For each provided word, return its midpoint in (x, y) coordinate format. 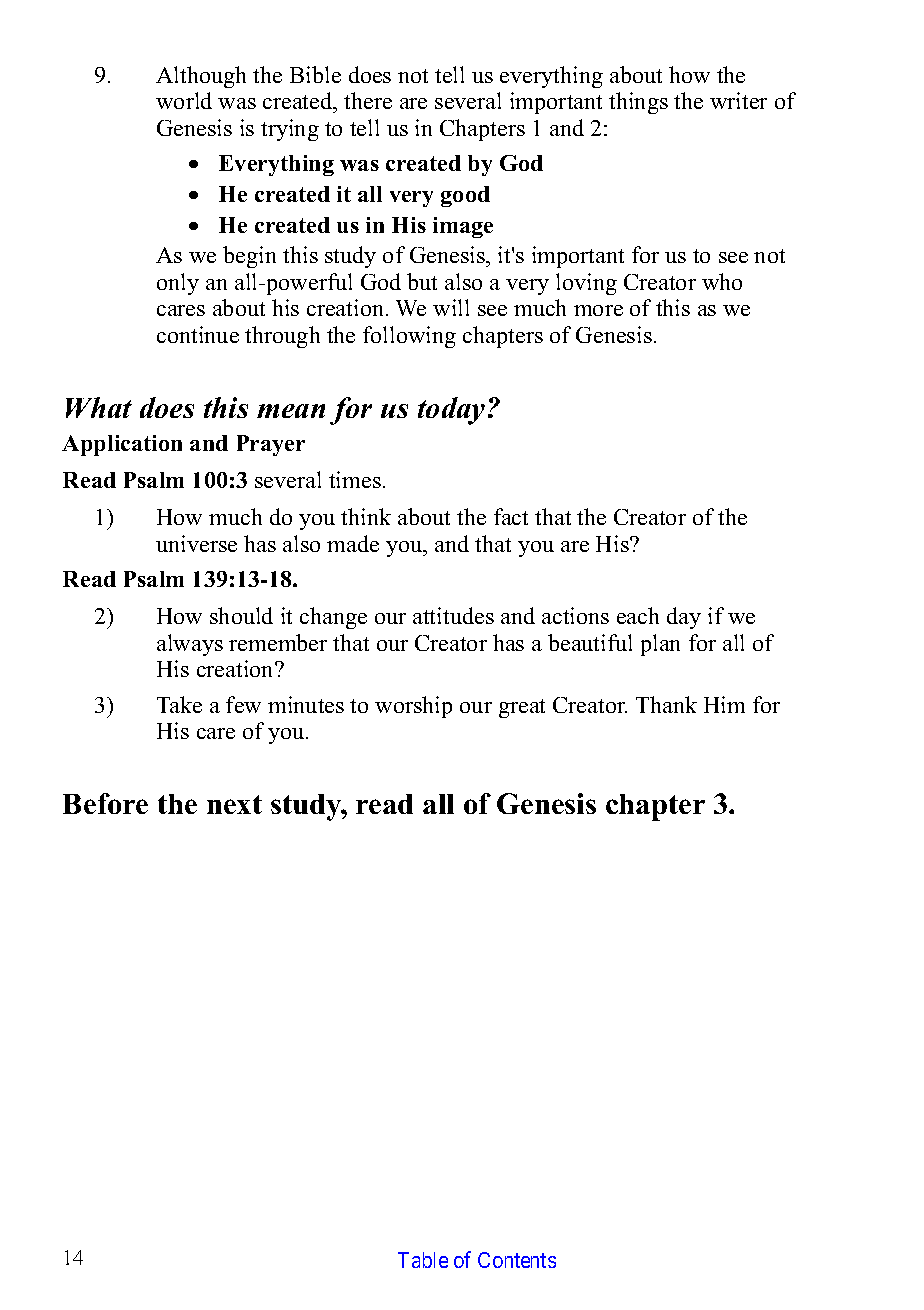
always (190, 645)
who (722, 281)
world (184, 100)
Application (122, 445)
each (638, 615)
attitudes (453, 615)
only (178, 284)
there (368, 100)
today (451, 411)
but (422, 281)
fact (511, 516)
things (638, 103)
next (234, 804)
